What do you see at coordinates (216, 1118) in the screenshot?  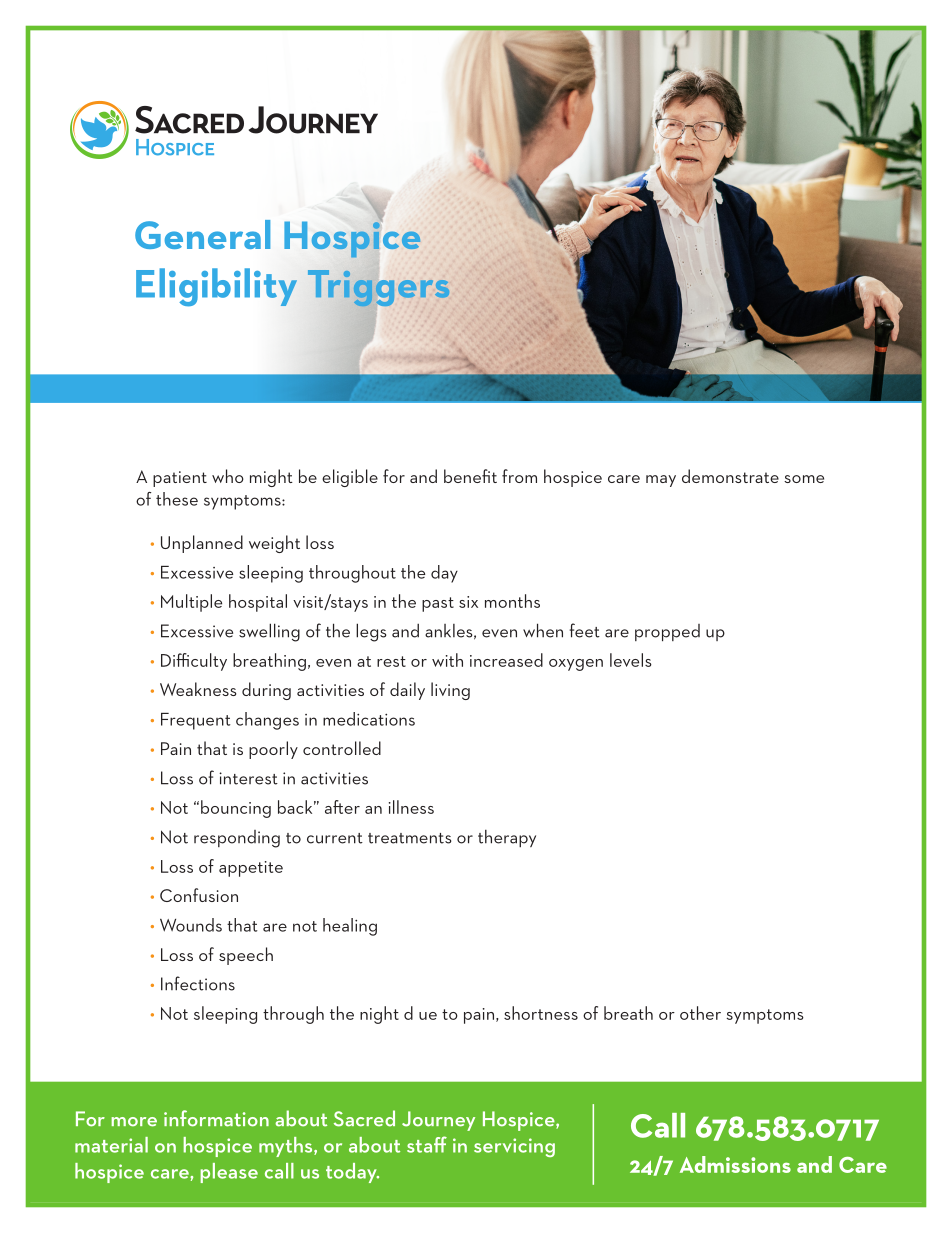 I see `information` at bounding box center [216, 1118].
